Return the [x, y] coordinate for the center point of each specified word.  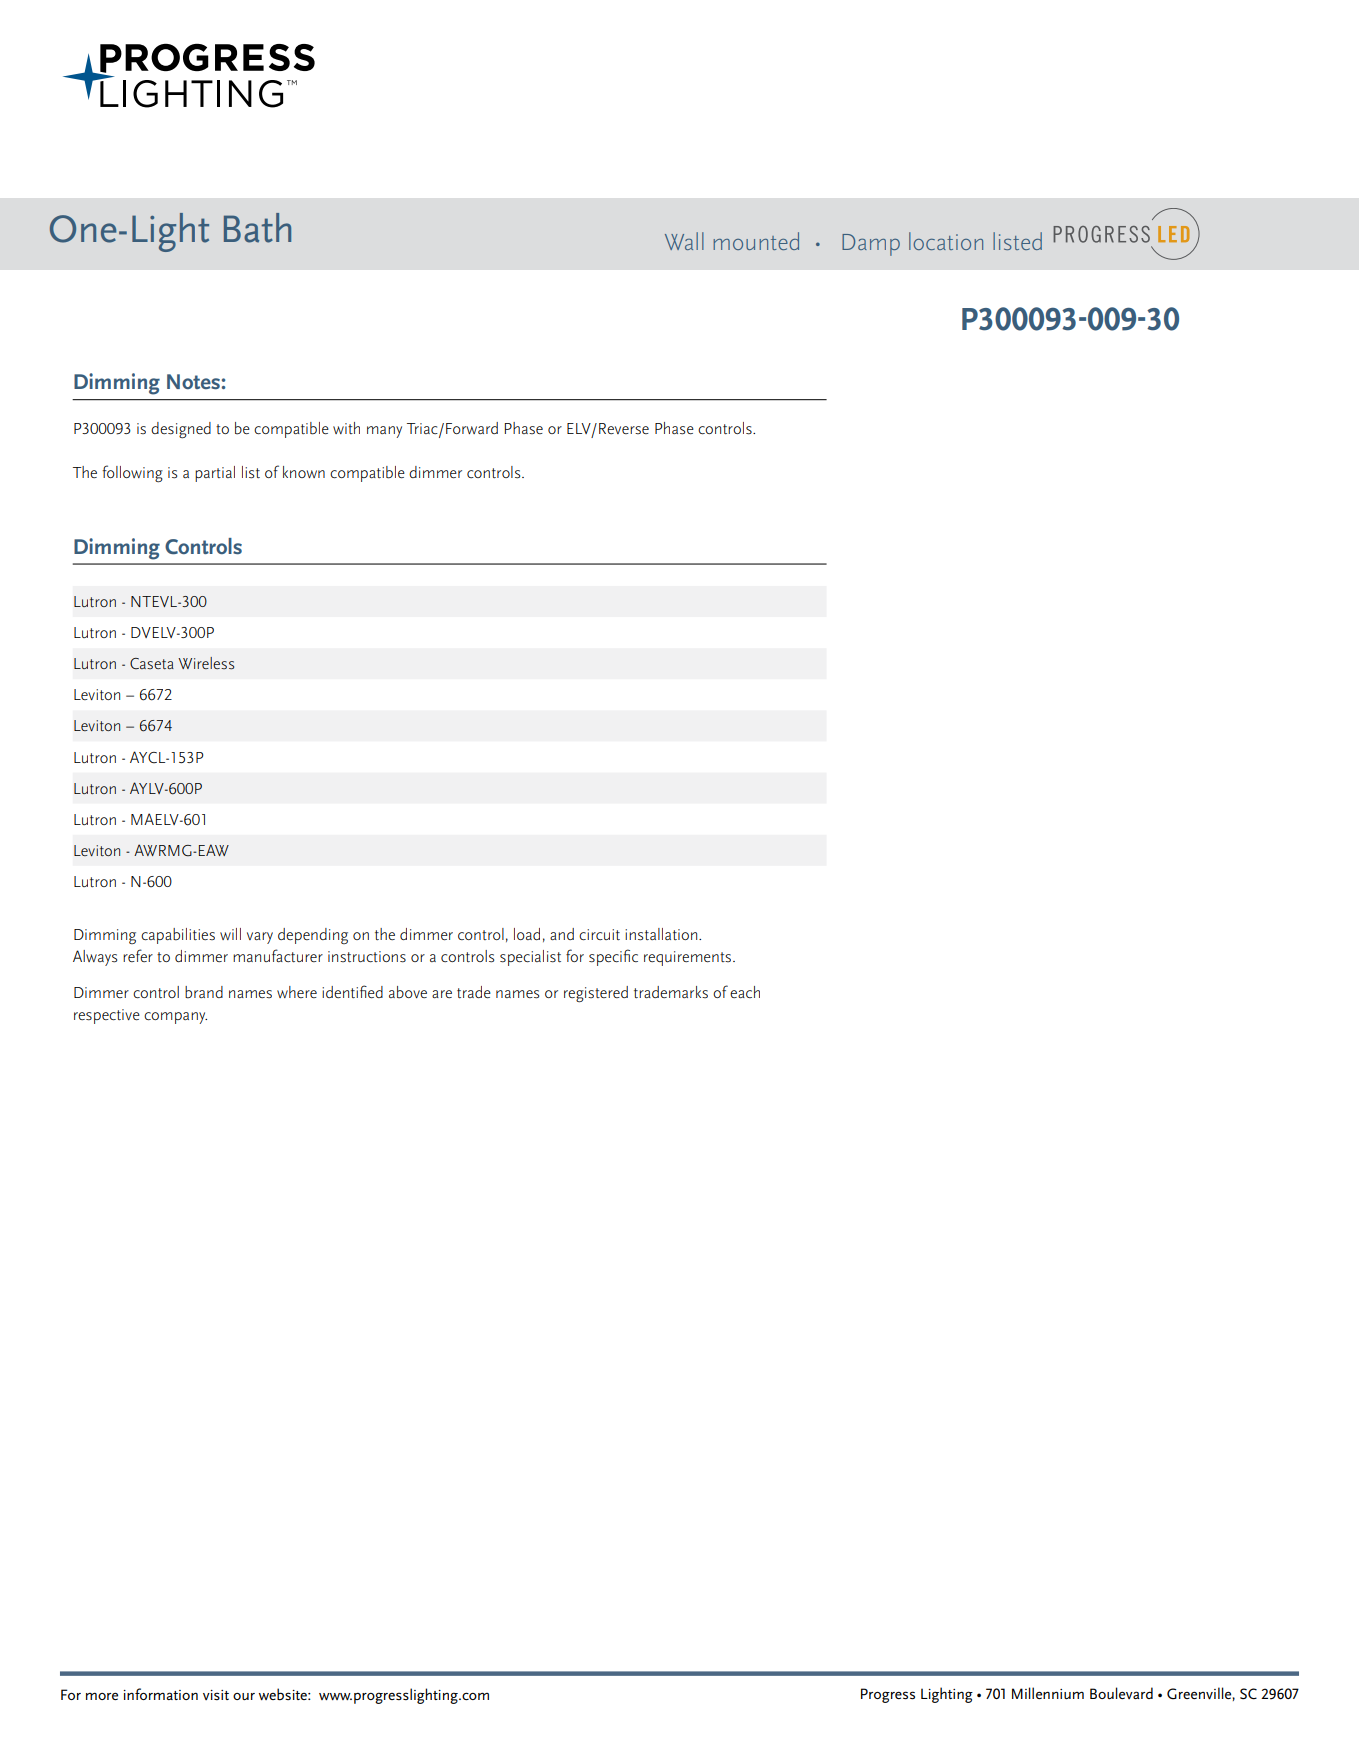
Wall [684, 241]
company [175, 1018]
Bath [257, 228]
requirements [689, 958]
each [745, 992]
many [384, 432]
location [946, 241]
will [230, 934]
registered [596, 994]
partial [215, 474]
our [244, 1696]
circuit [599, 934]
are [442, 994]
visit [216, 1695]
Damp [871, 245]
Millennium [1048, 1693]
